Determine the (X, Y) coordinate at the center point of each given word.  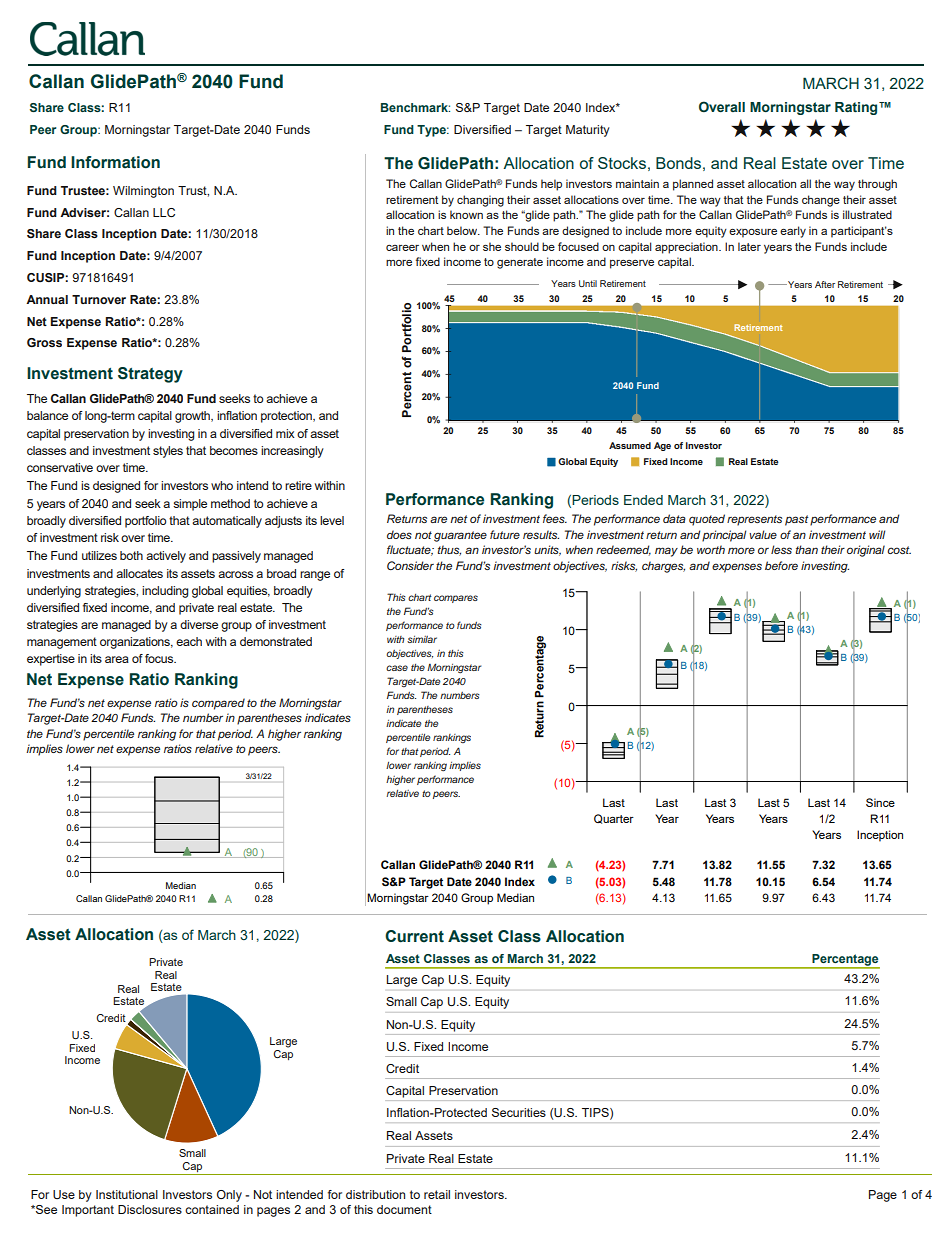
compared (218, 704)
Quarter (614, 819)
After (825, 284)
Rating (857, 108)
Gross (44, 342)
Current (414, 936)
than (807, 549)
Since (880, 802)
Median (515, 897)
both (131, 555)
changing (480, 201)
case (397, 668)
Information (115, 162)
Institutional (127, 1194)
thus (449, 550)
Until (588, 283)
